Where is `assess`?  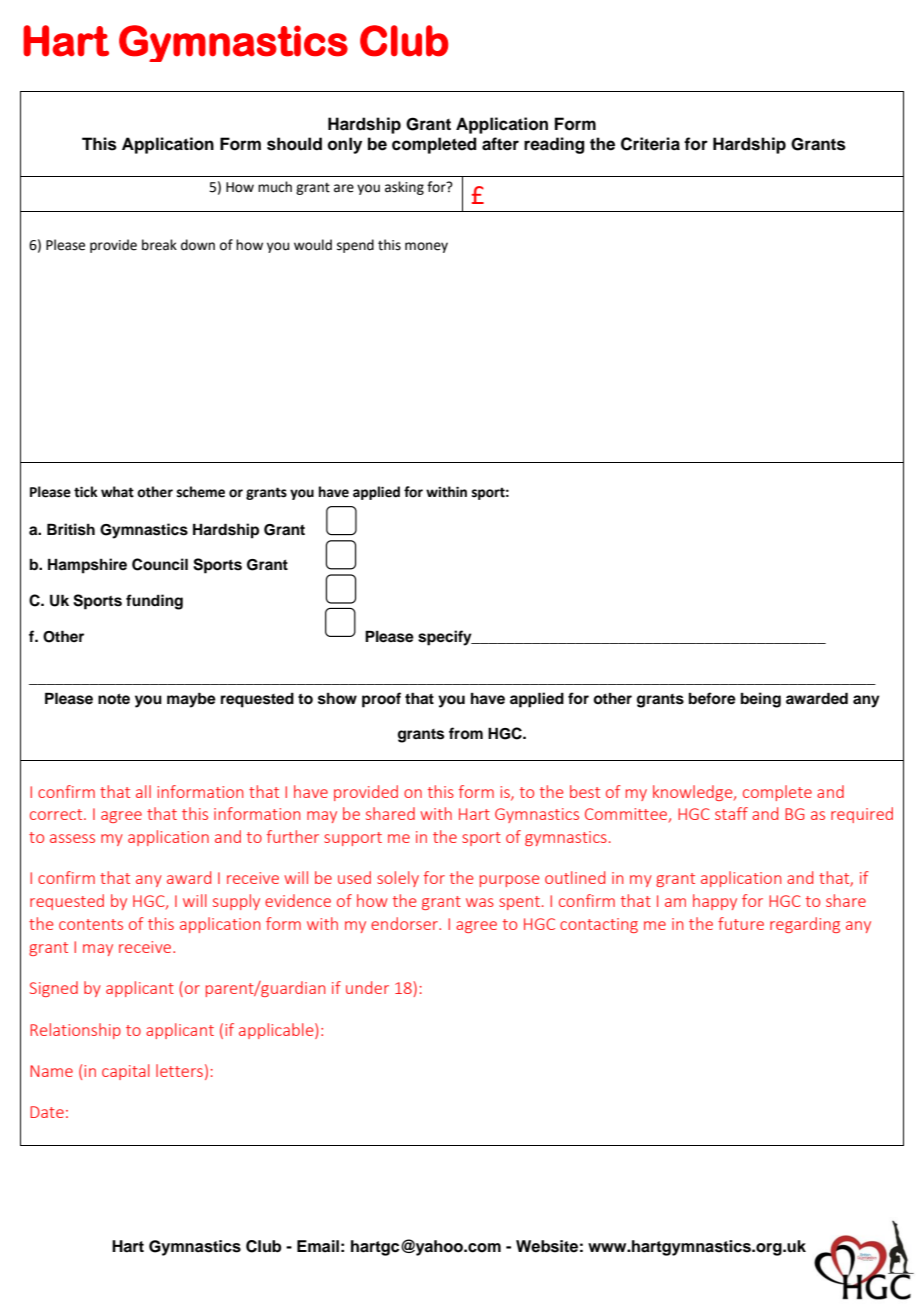
assess is located at coordinates (72, 838).
